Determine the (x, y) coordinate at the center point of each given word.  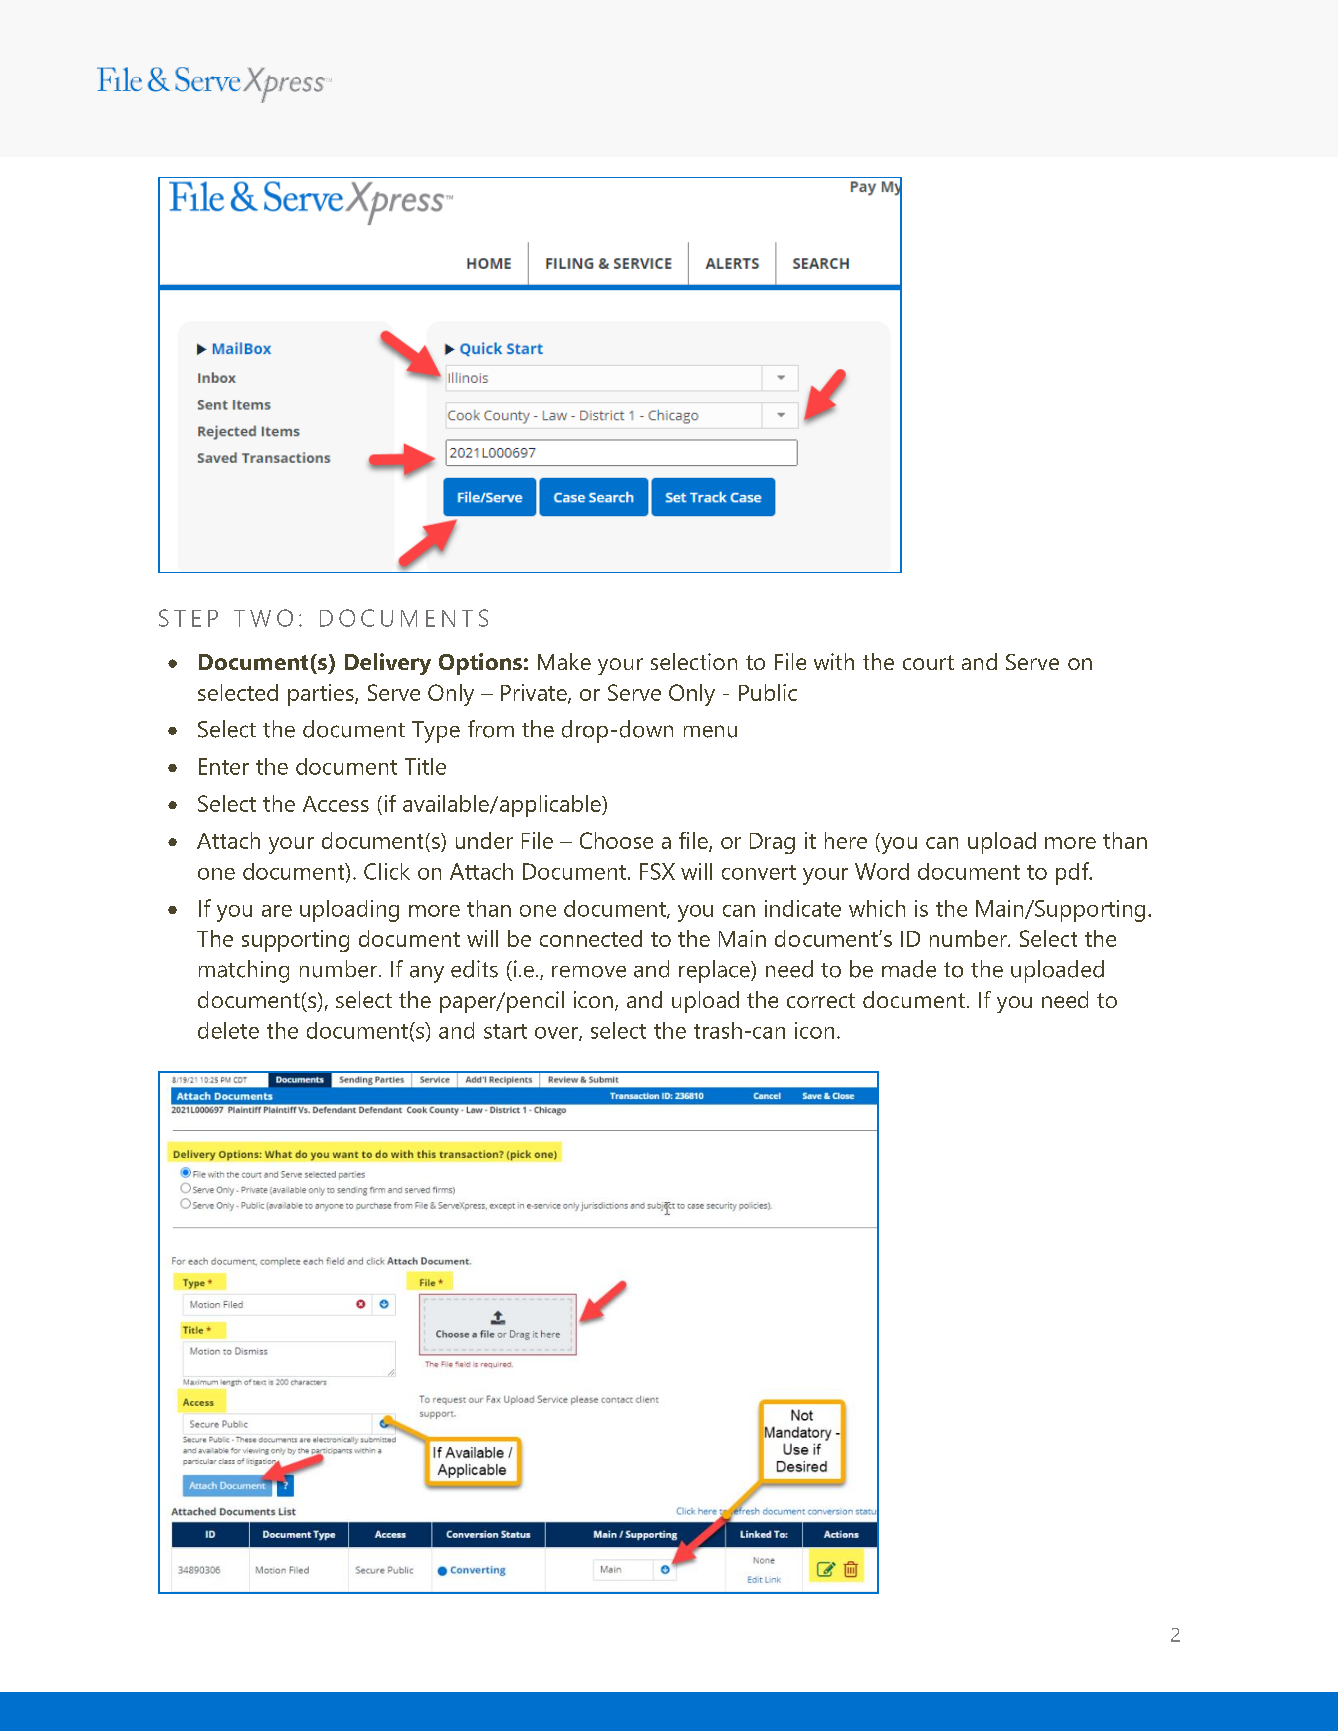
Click (387, 871)
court (928, 662)
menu (710, 731)
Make (564, 661)
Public (768, 692)
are (277, 911)
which (877, 908)
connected (591, 938)
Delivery (388, 664)
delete (228, 1030)
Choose (616, 840)
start (505, 1031)
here (846, 840)
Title (425, 766)
